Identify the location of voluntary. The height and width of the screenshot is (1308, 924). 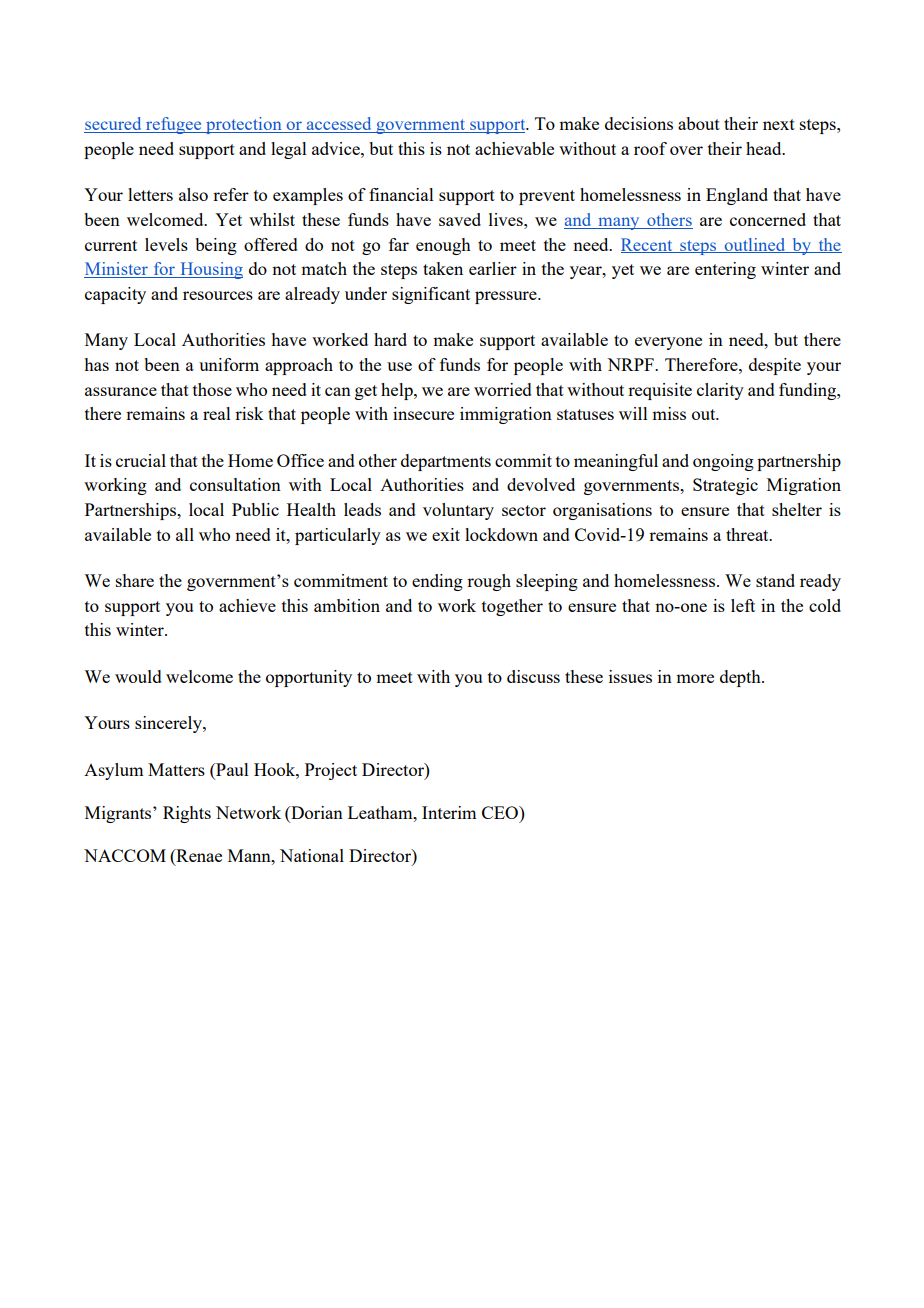
(458, 511).
